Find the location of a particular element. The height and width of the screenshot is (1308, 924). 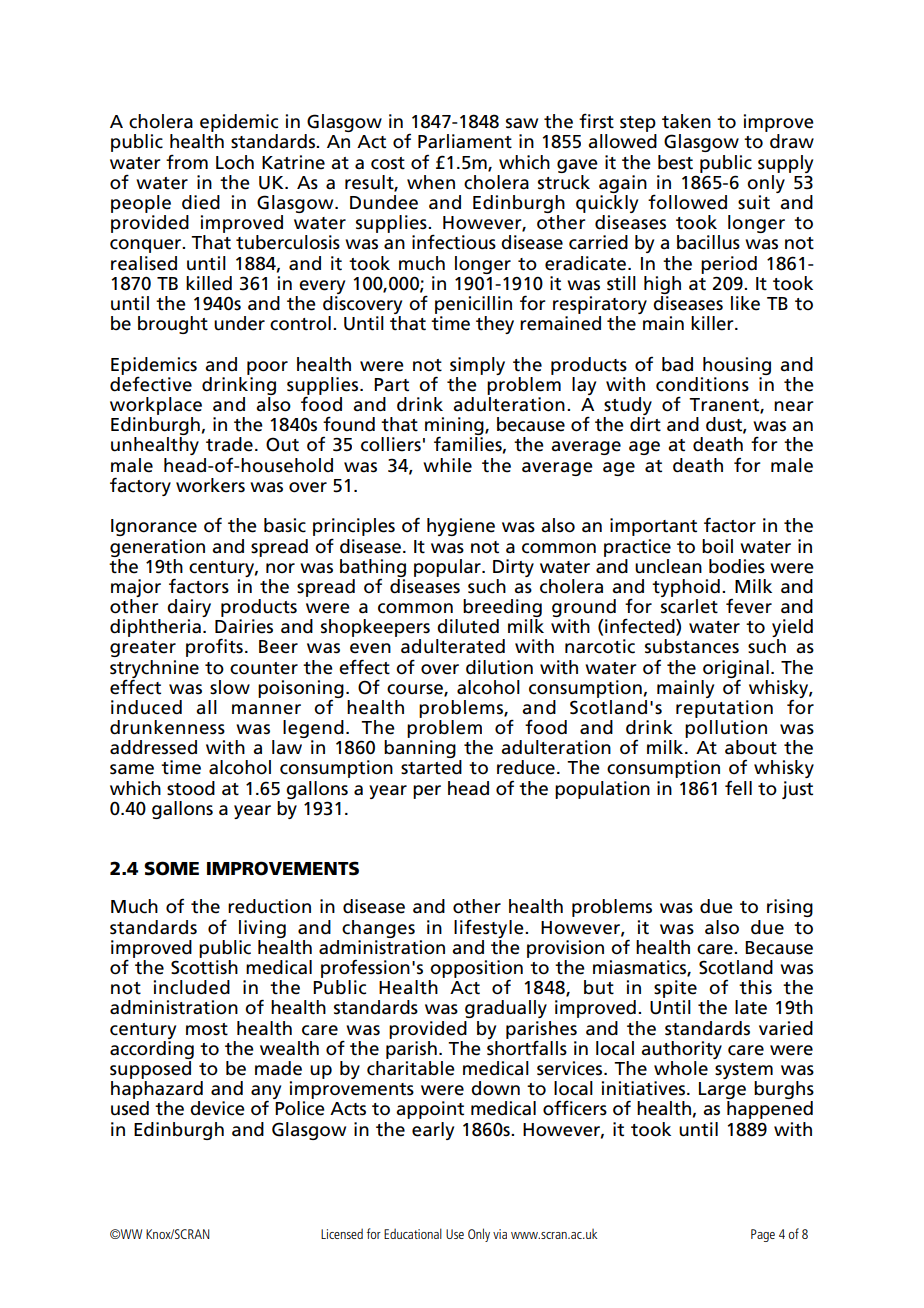

via is located at coordinates (500, 1234).
